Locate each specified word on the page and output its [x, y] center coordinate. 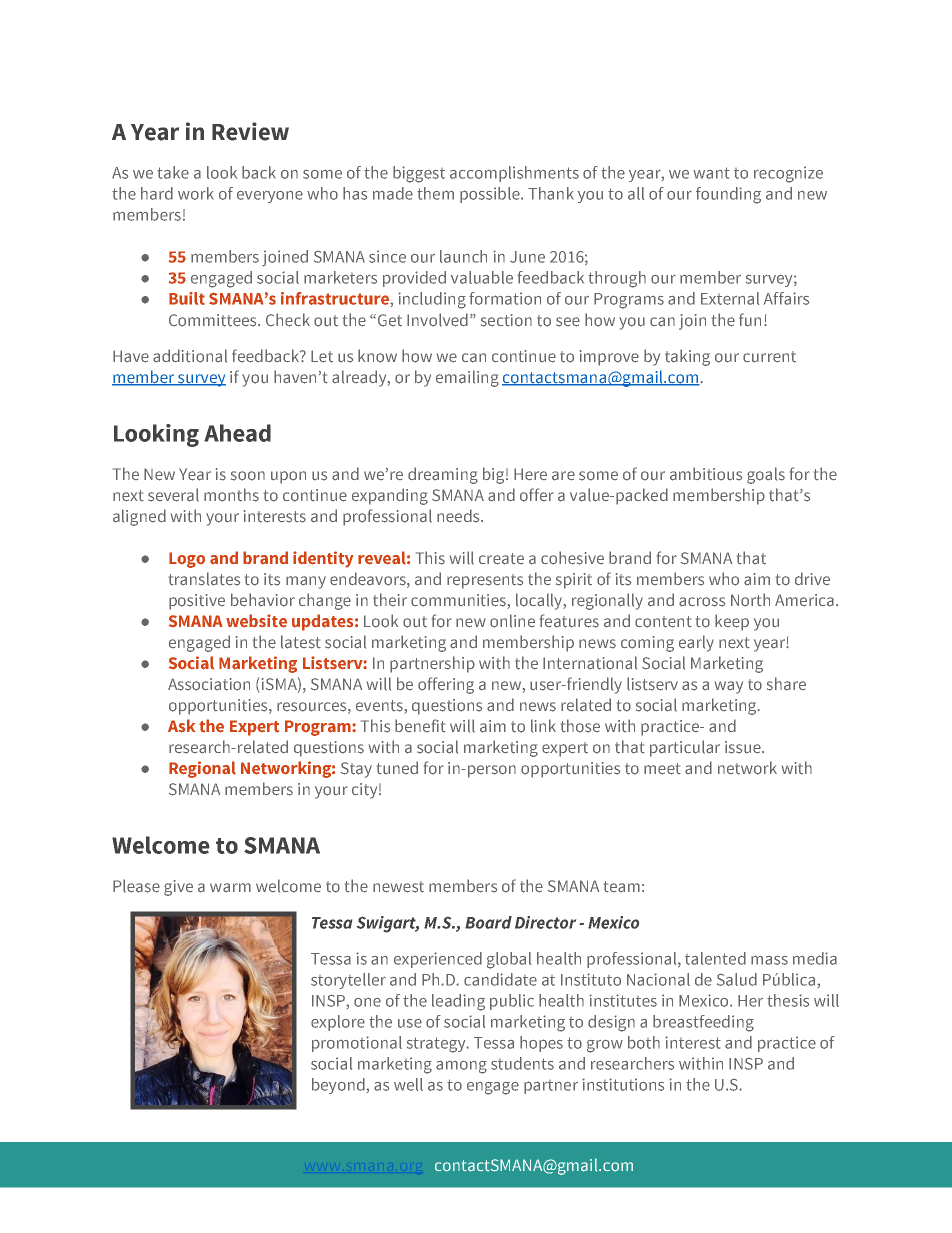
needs [459, 516]
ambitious [706, 474]
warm [230, 887]
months [231, 495]
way [729, 687]
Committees [214, 320]
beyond [339, 1086]
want [711, 173]
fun [750, 320]
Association [209, 684]
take [173, 172]
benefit [420, 725]
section [506, 320]
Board [488, 922]
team [622, 886]
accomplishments [514, 174]
